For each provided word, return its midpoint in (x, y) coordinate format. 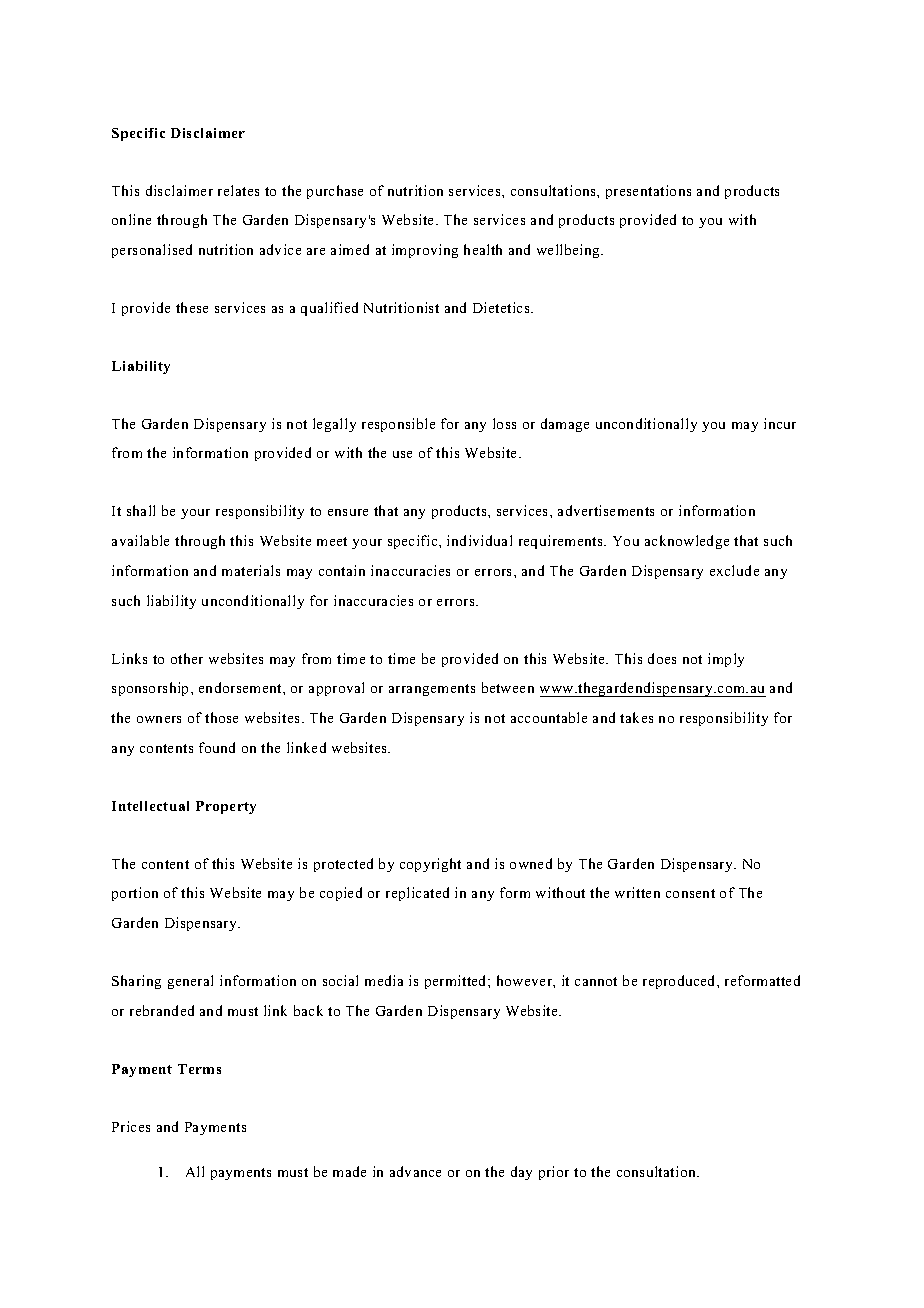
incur (780, 423)
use (402, 454)
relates (238, 190)
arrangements (432, 690)
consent (690, 893)
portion (135, 894)
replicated (417, 894)
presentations (648, 192)
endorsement (241, 687)
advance (415, 1171)
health (483, 249)
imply (726, 660)
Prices (131, 1126)
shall (141, 510)
